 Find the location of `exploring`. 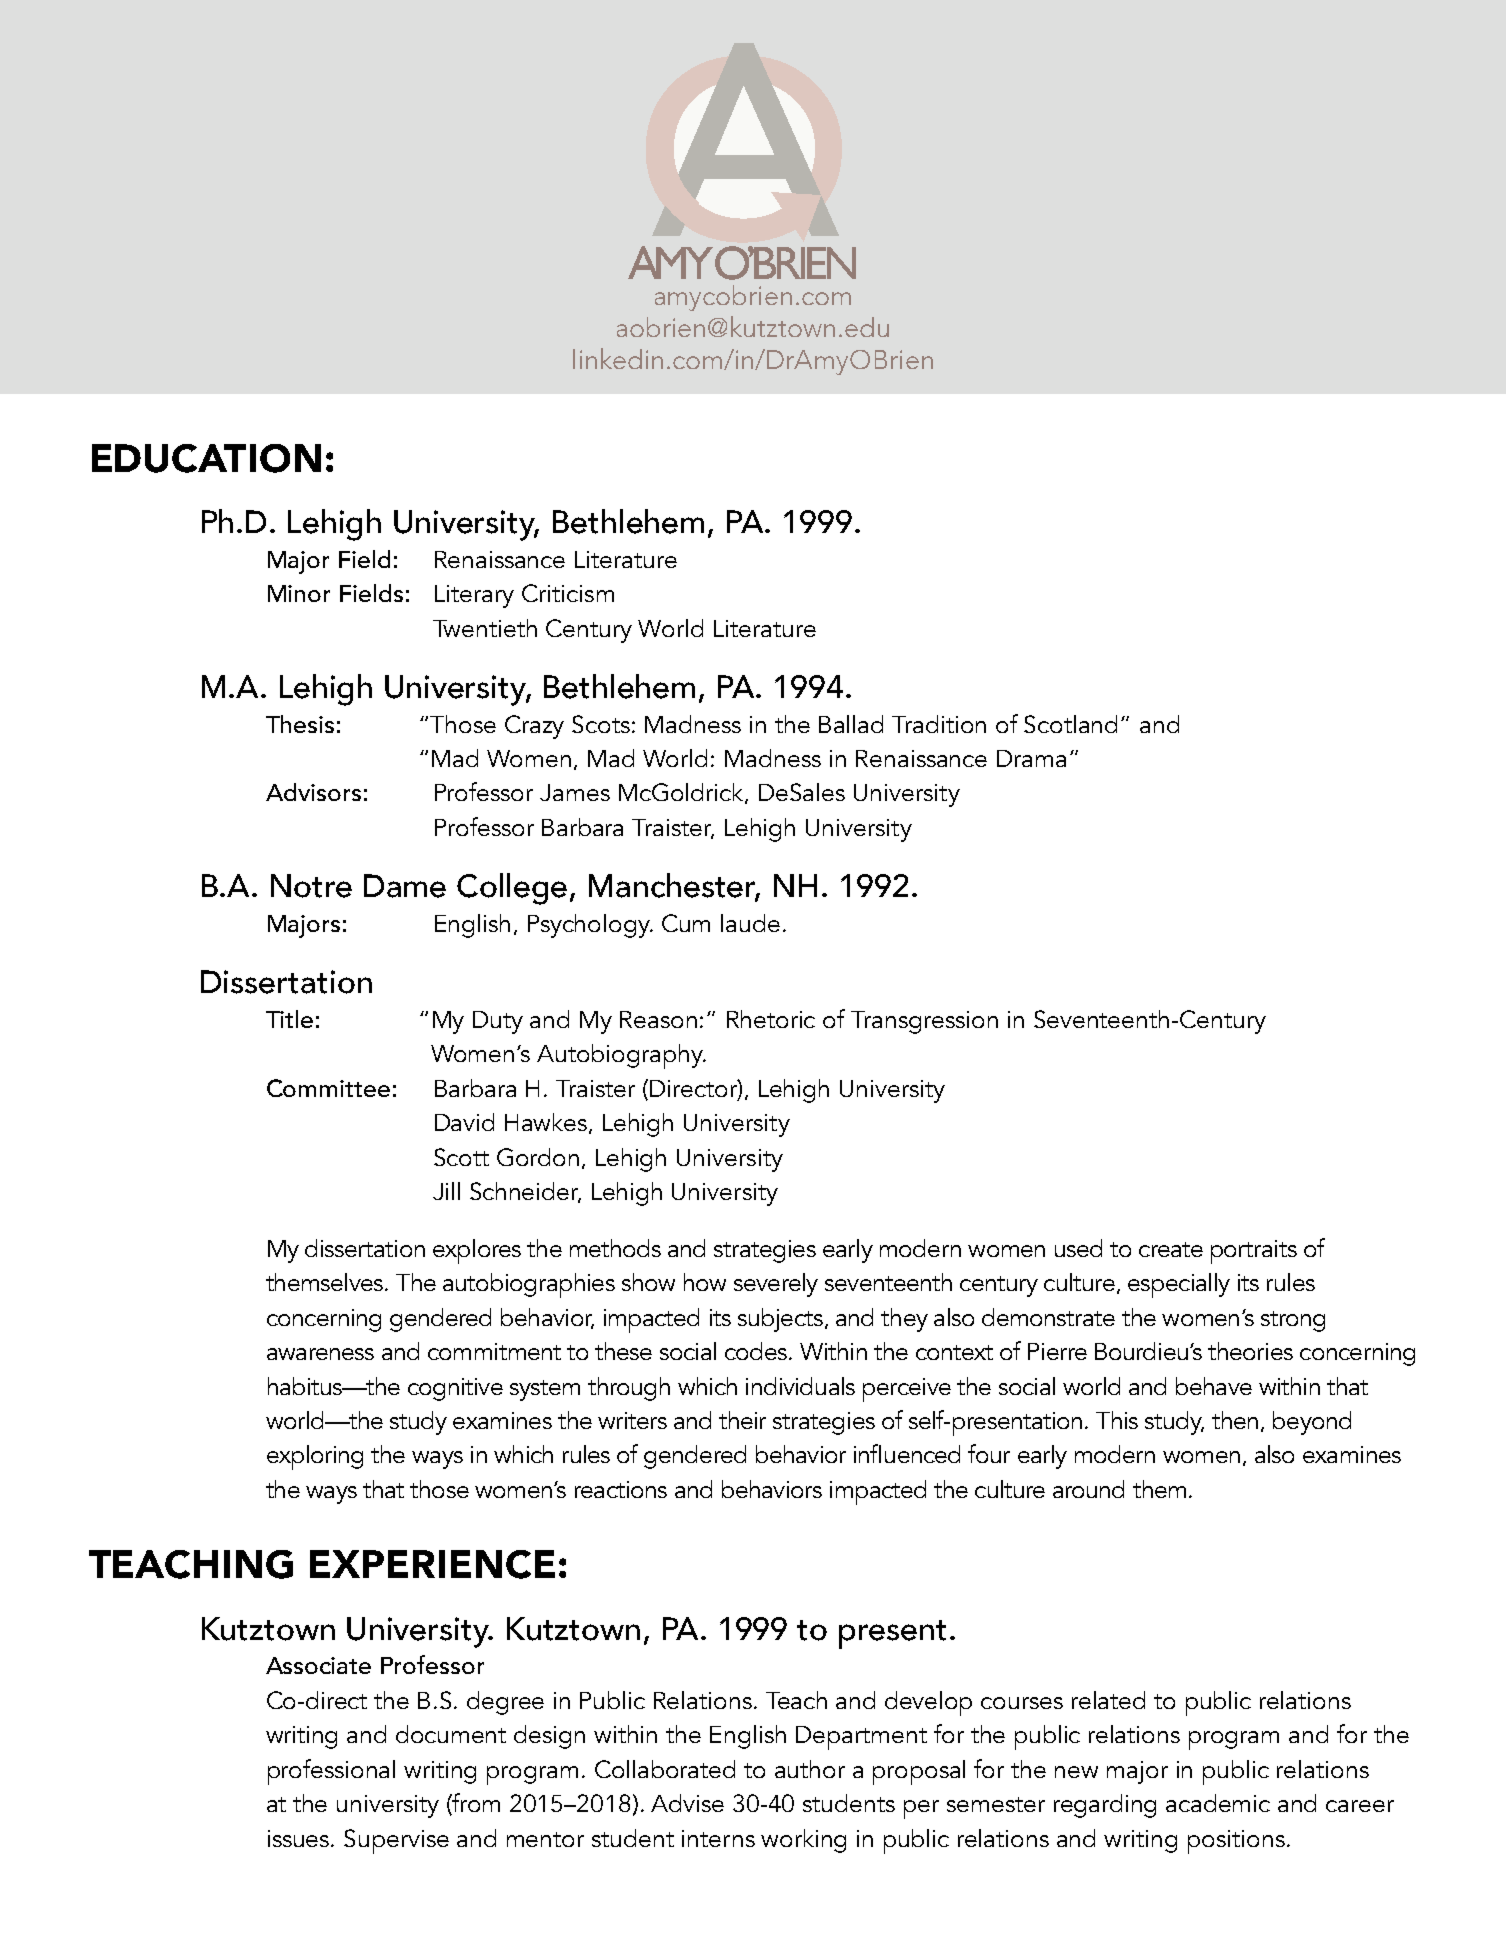

exploring is located at coordinates (315, 1457).
